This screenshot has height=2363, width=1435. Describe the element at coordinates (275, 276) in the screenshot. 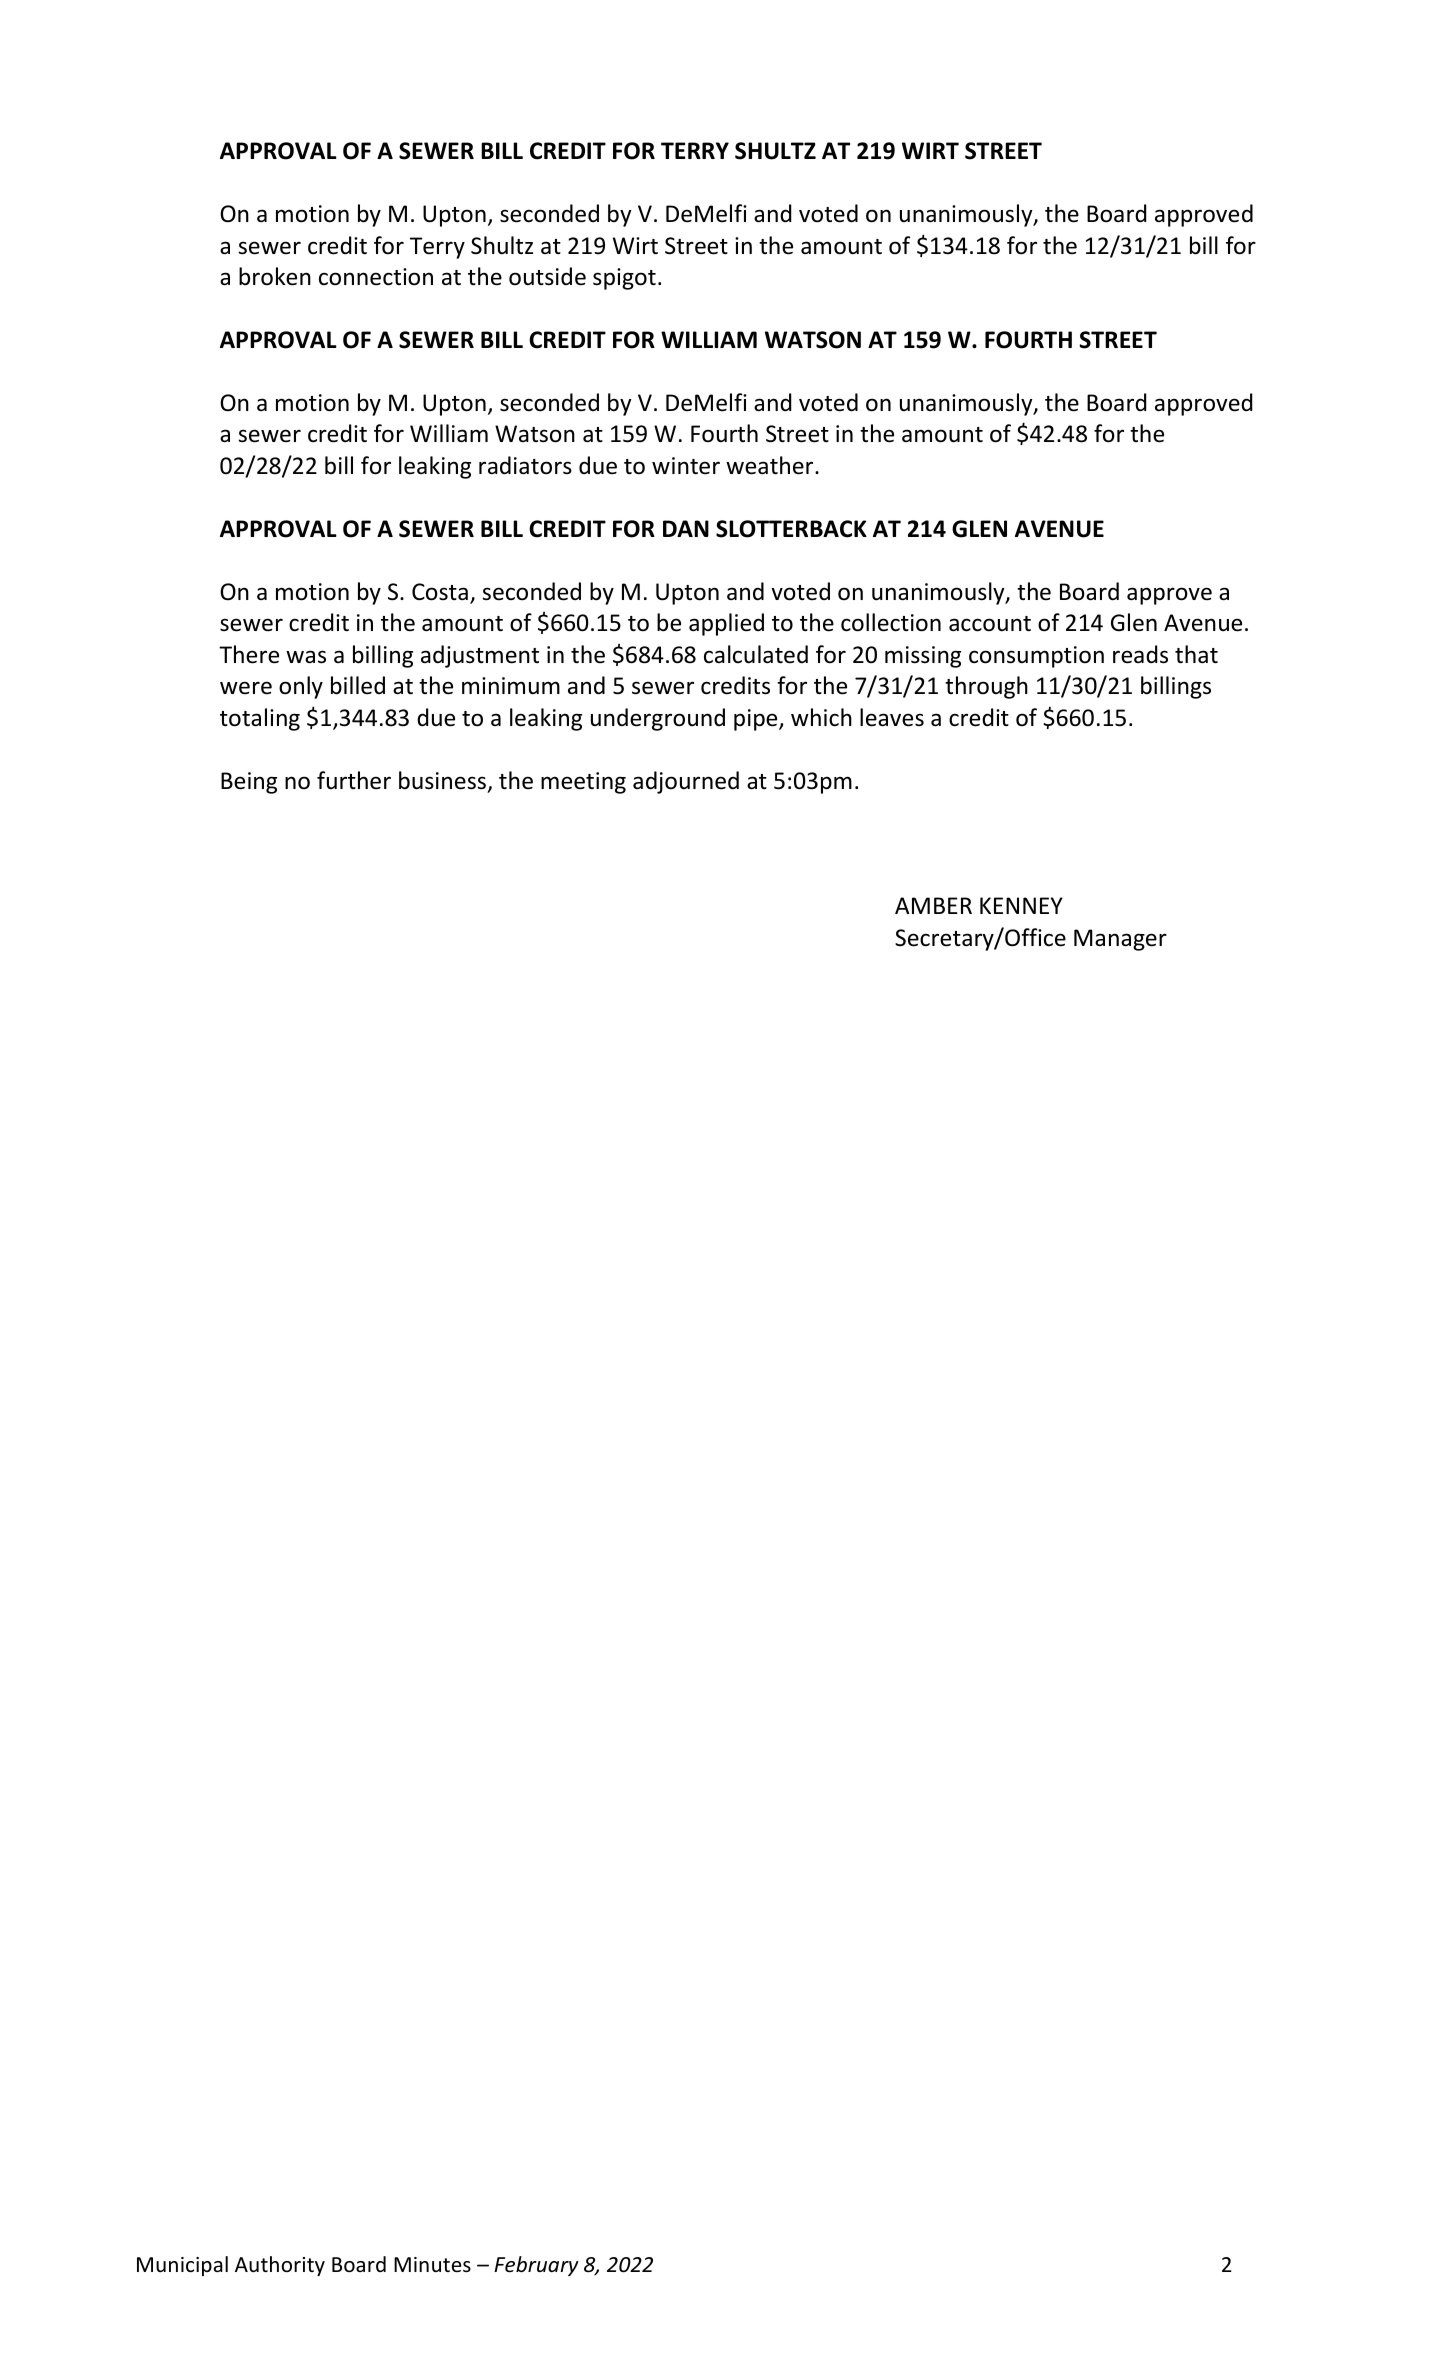

I see `broken` at that location.
